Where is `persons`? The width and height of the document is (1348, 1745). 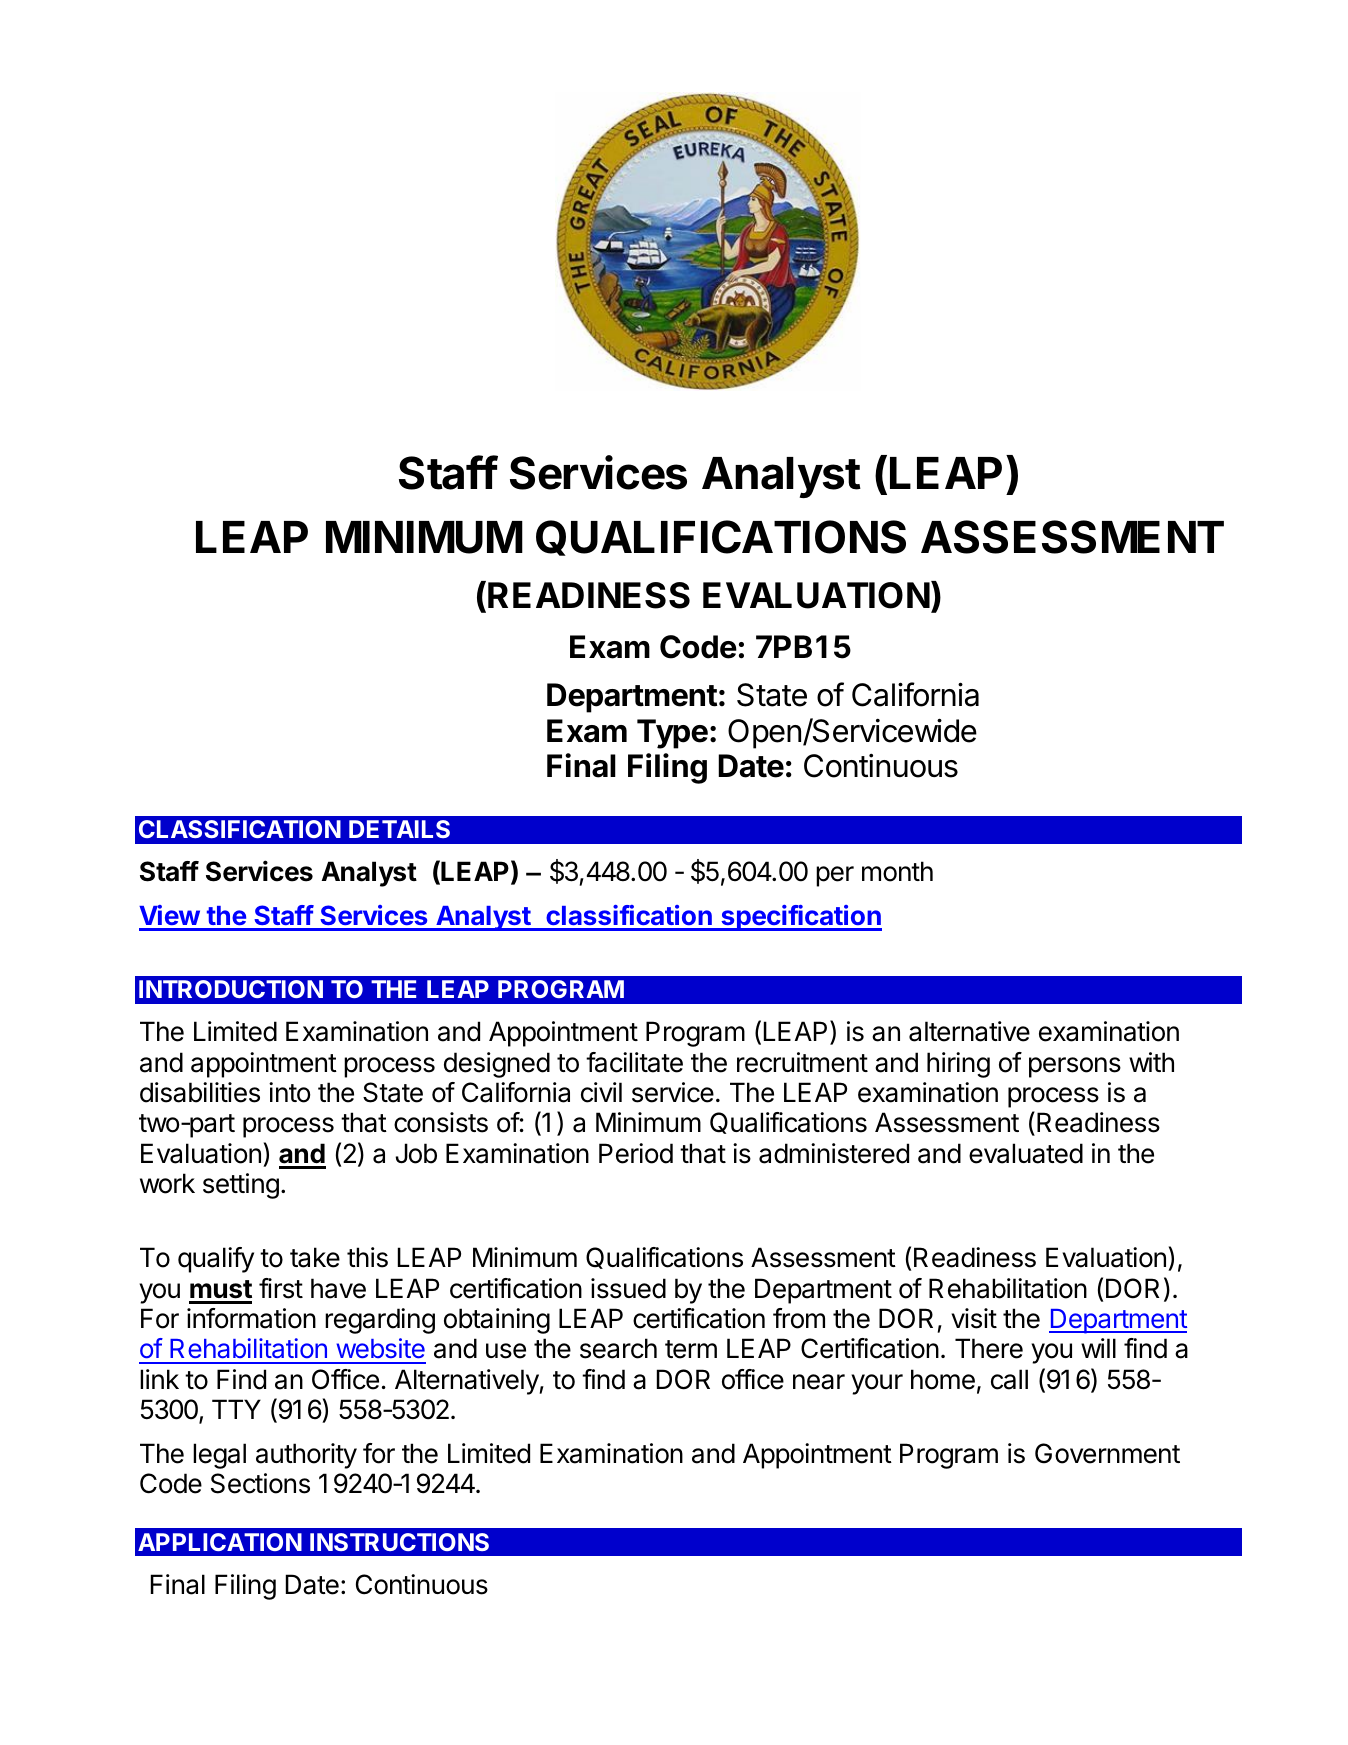
persons is located at coordinates (1075, 1067).
